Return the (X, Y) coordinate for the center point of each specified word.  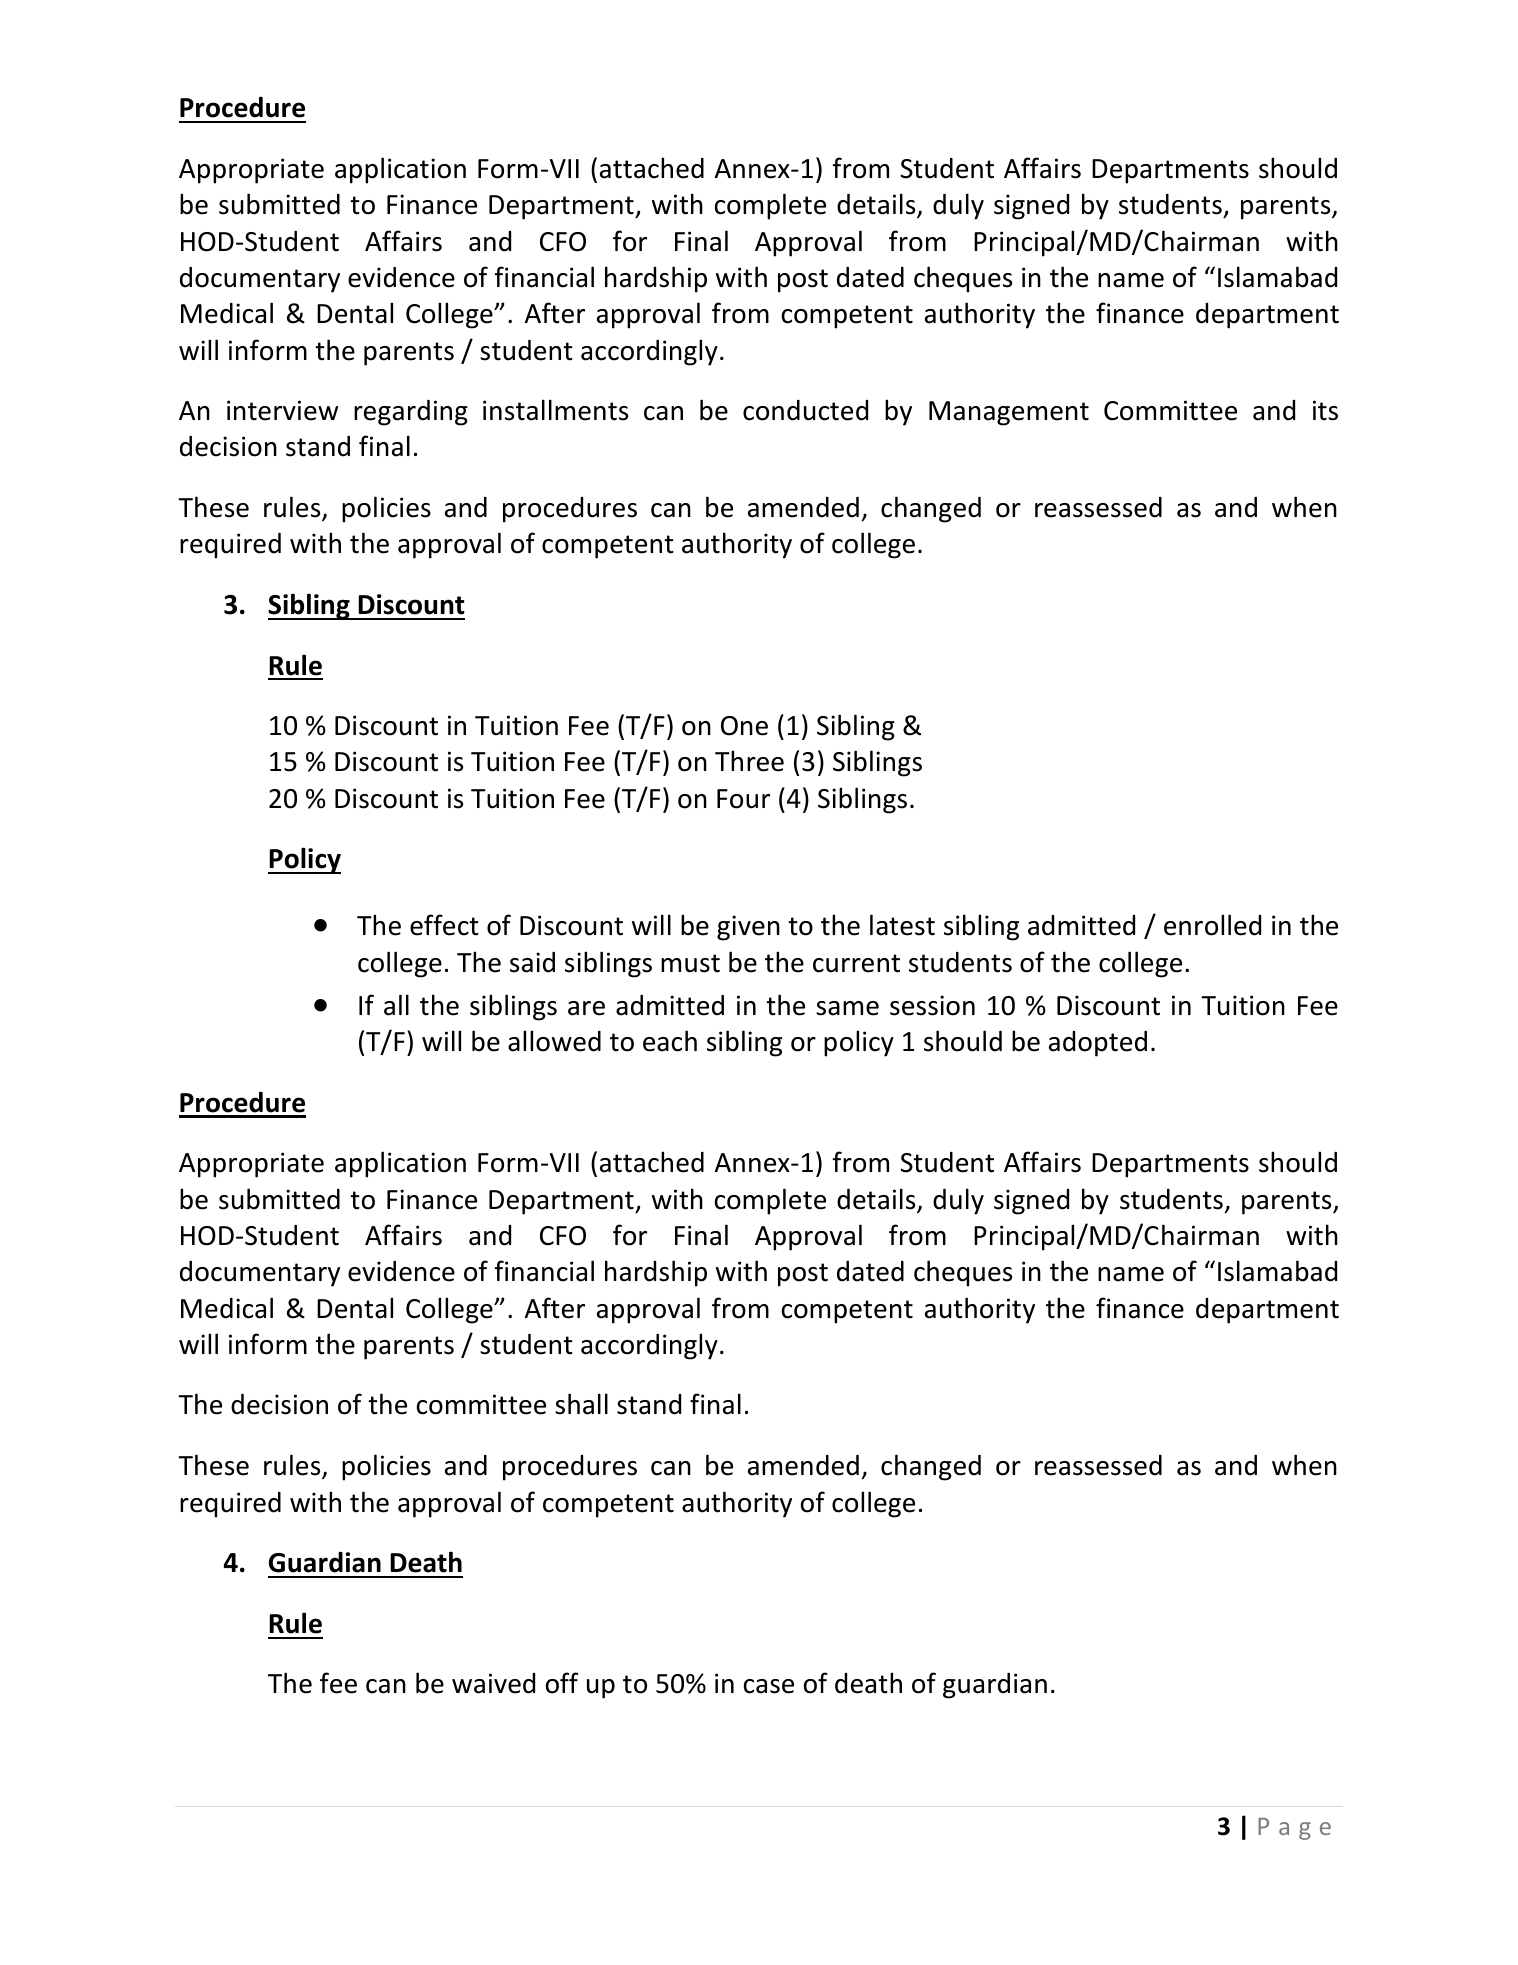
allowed (554, 1041)
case (769, 1686)
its (1325, 410)
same (847, 1008)
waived (493, 1683)
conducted (805, 410)
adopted (1098, 1044)
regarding (411, 413)
